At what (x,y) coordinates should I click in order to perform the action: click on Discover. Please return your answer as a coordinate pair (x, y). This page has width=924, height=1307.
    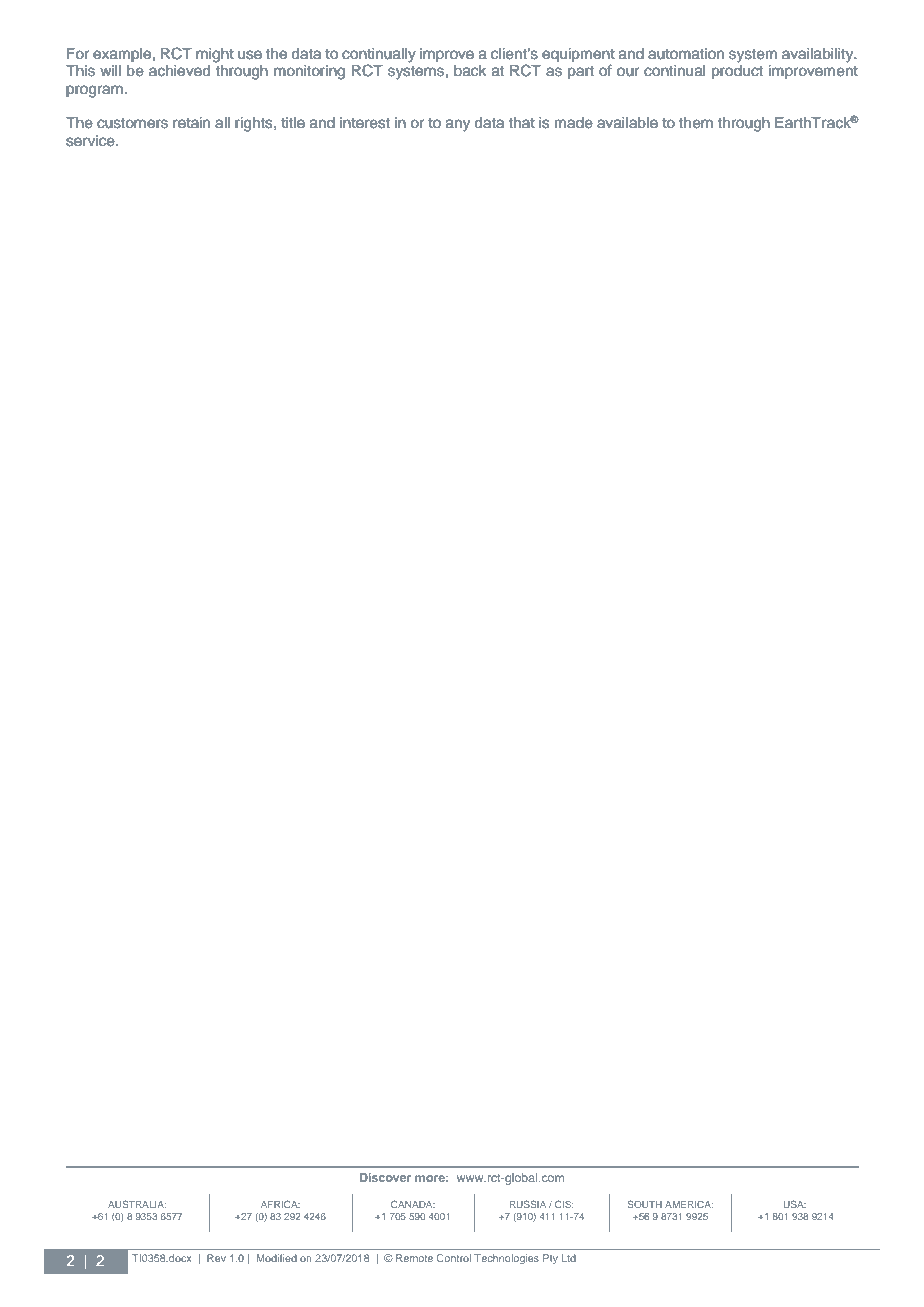
    Looking at the image, I should click on (385, 1177).
